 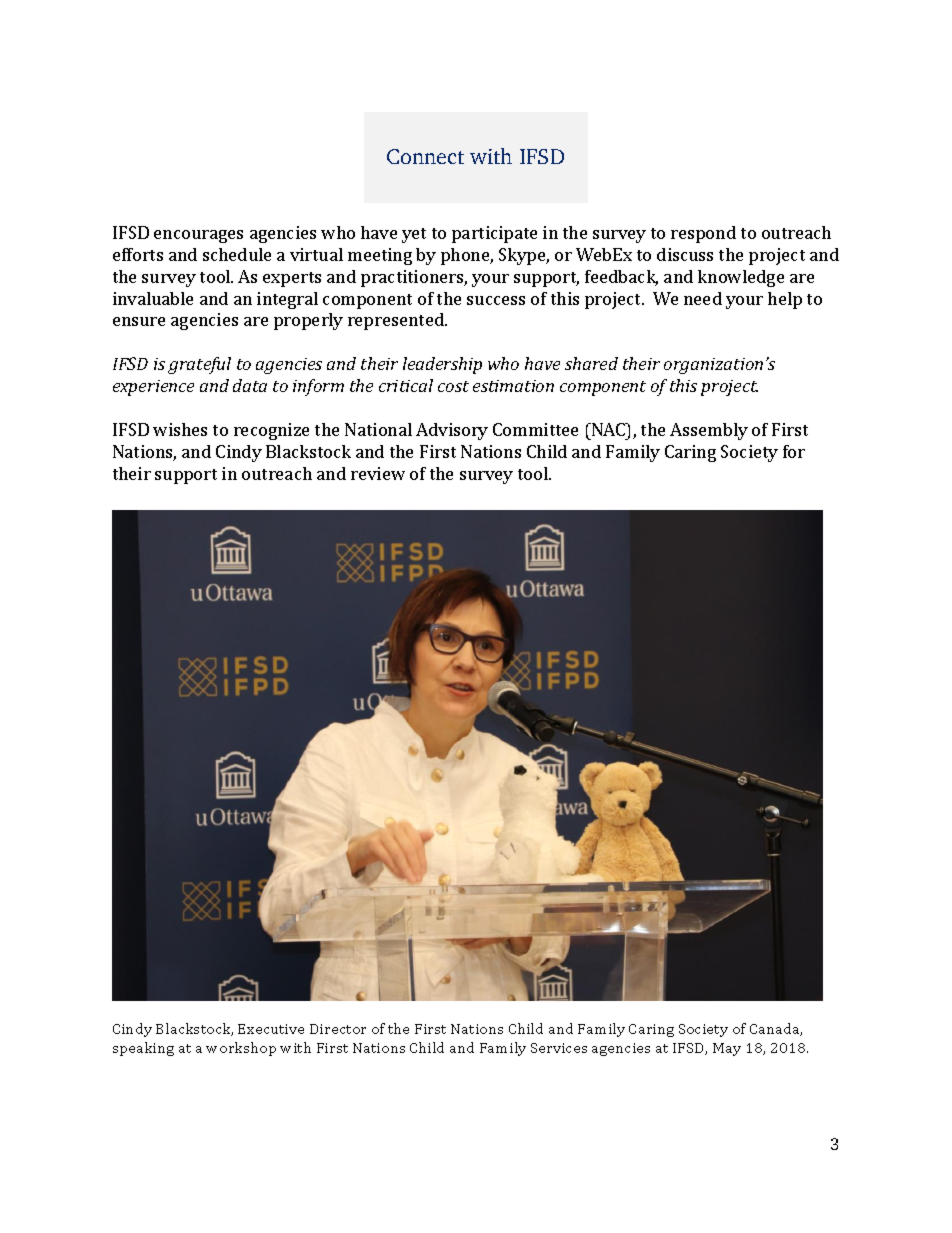 What do you see at coordinates (452, 431) in the page?
I see `Advisory` at bounding box center [452, 431].
